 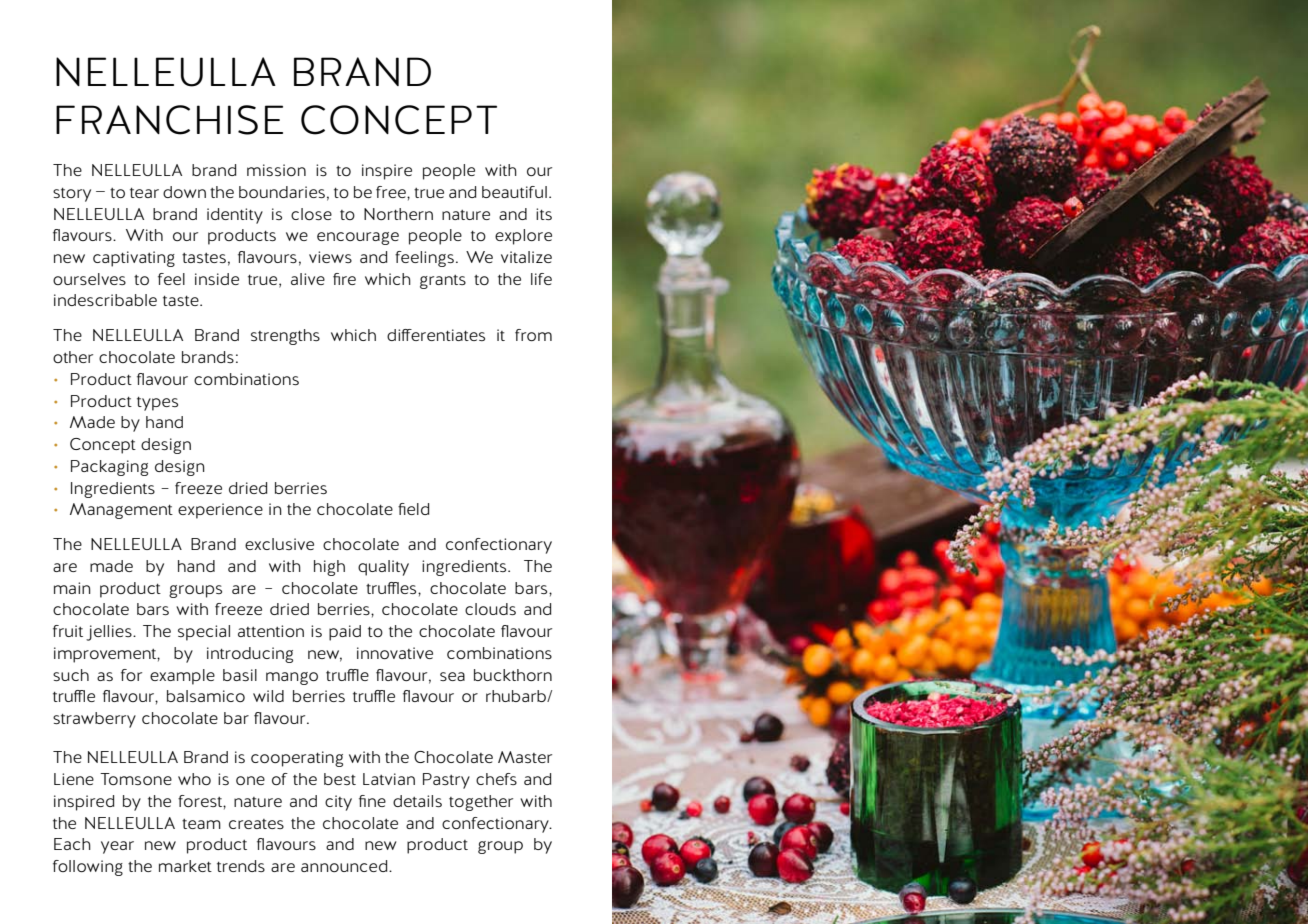 I want to click on year, so click(x=117, y=847).
